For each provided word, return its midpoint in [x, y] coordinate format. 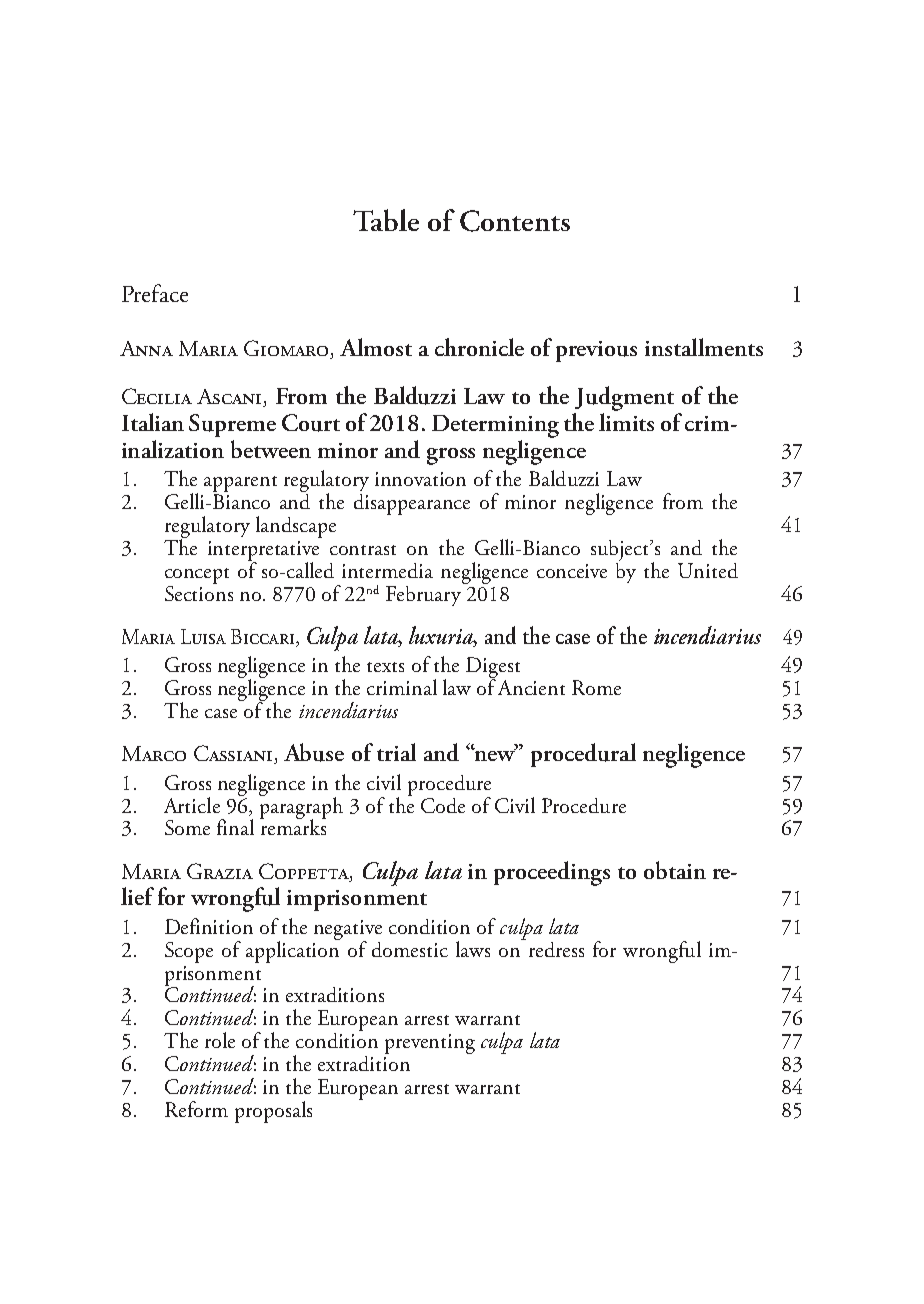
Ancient [531, 687]
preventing [430, 1044]
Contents [515, 221]
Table [386, 220]
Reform [196, 1109]
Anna [146, 348]
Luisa [203, 636]
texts [385, 667]
